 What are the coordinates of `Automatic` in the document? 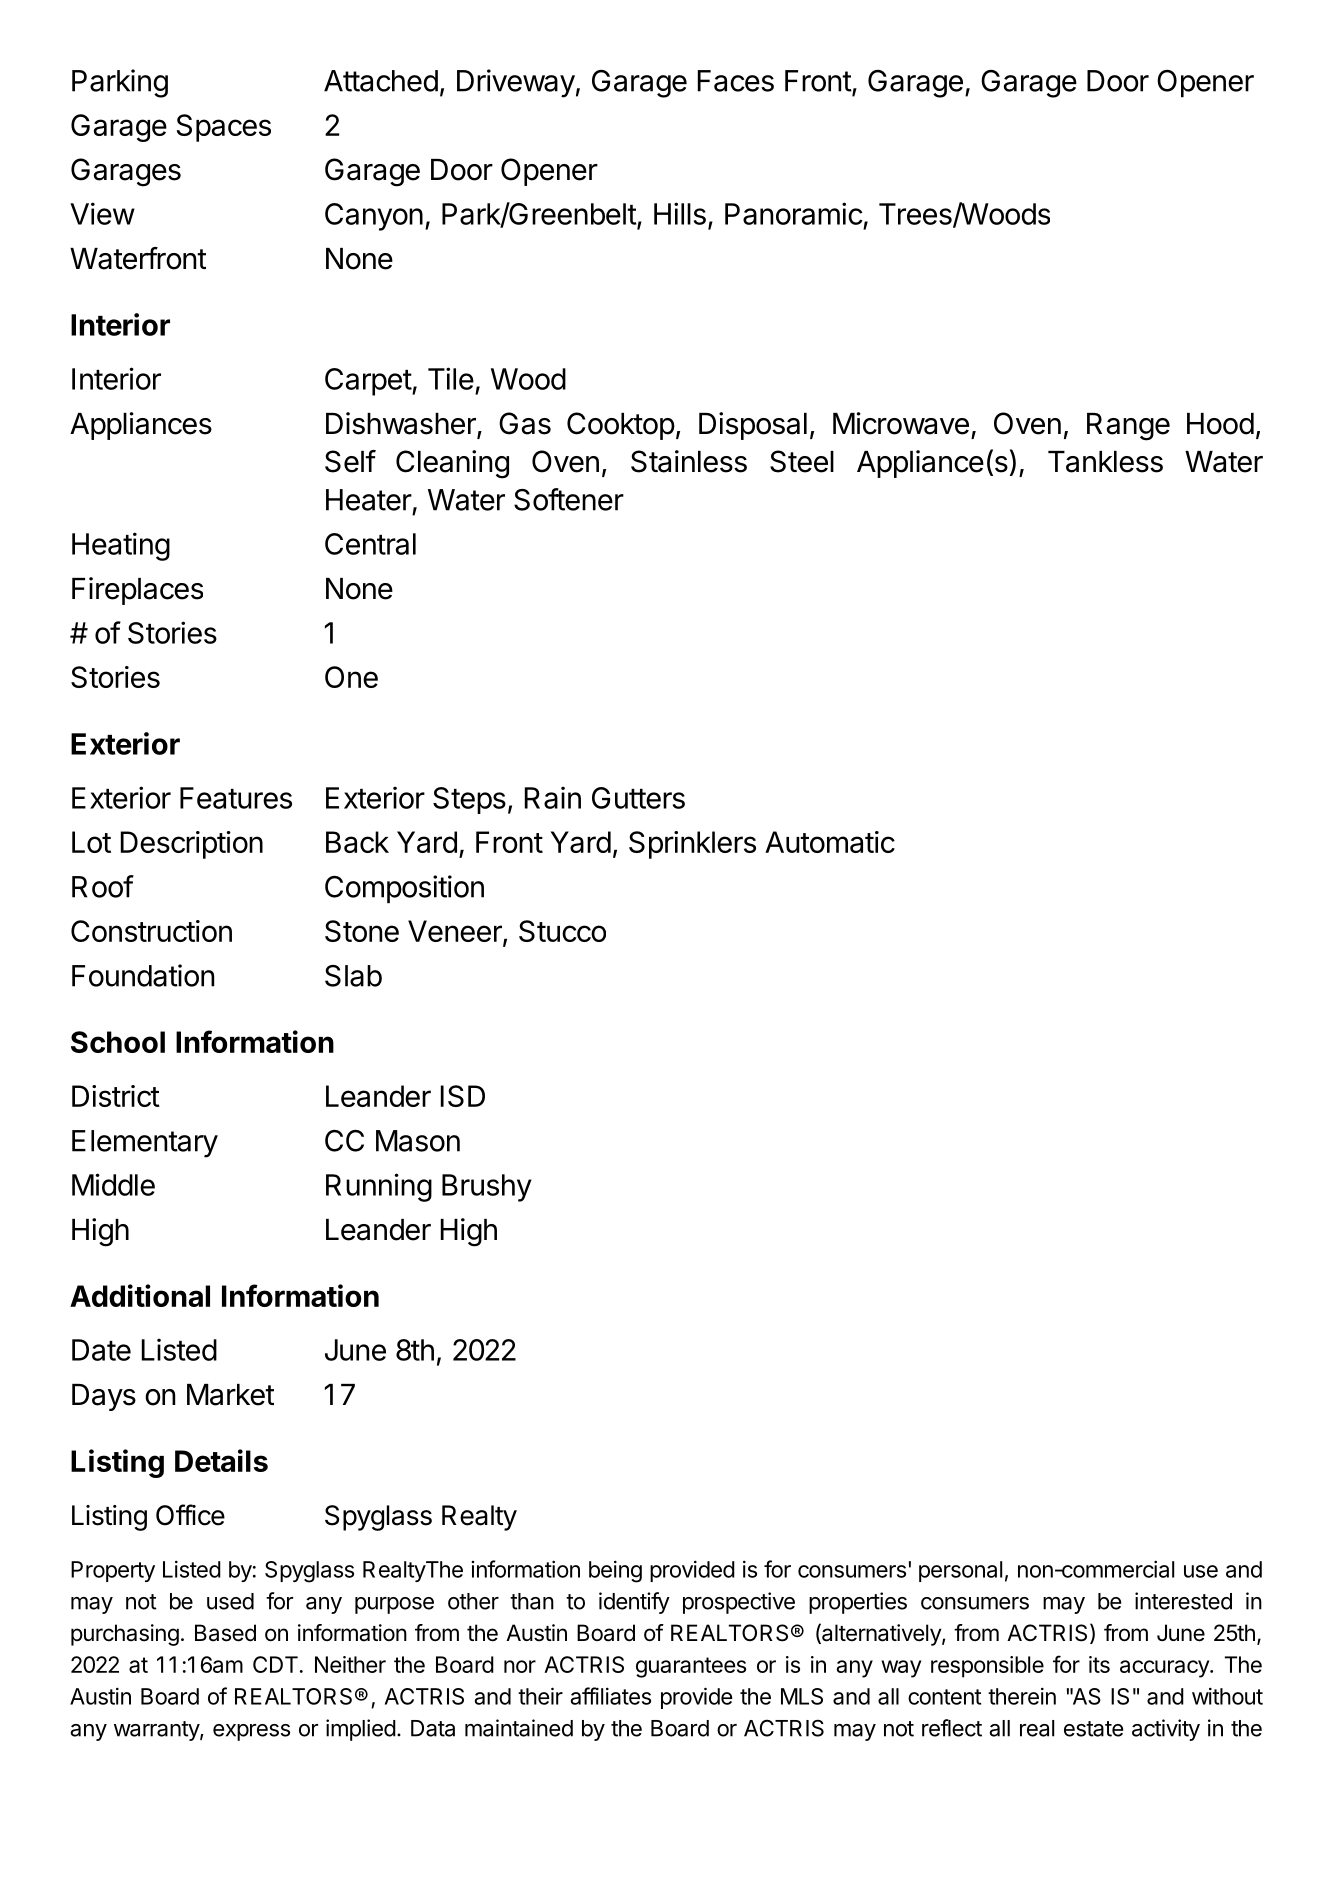 It's located at (830, 842).
